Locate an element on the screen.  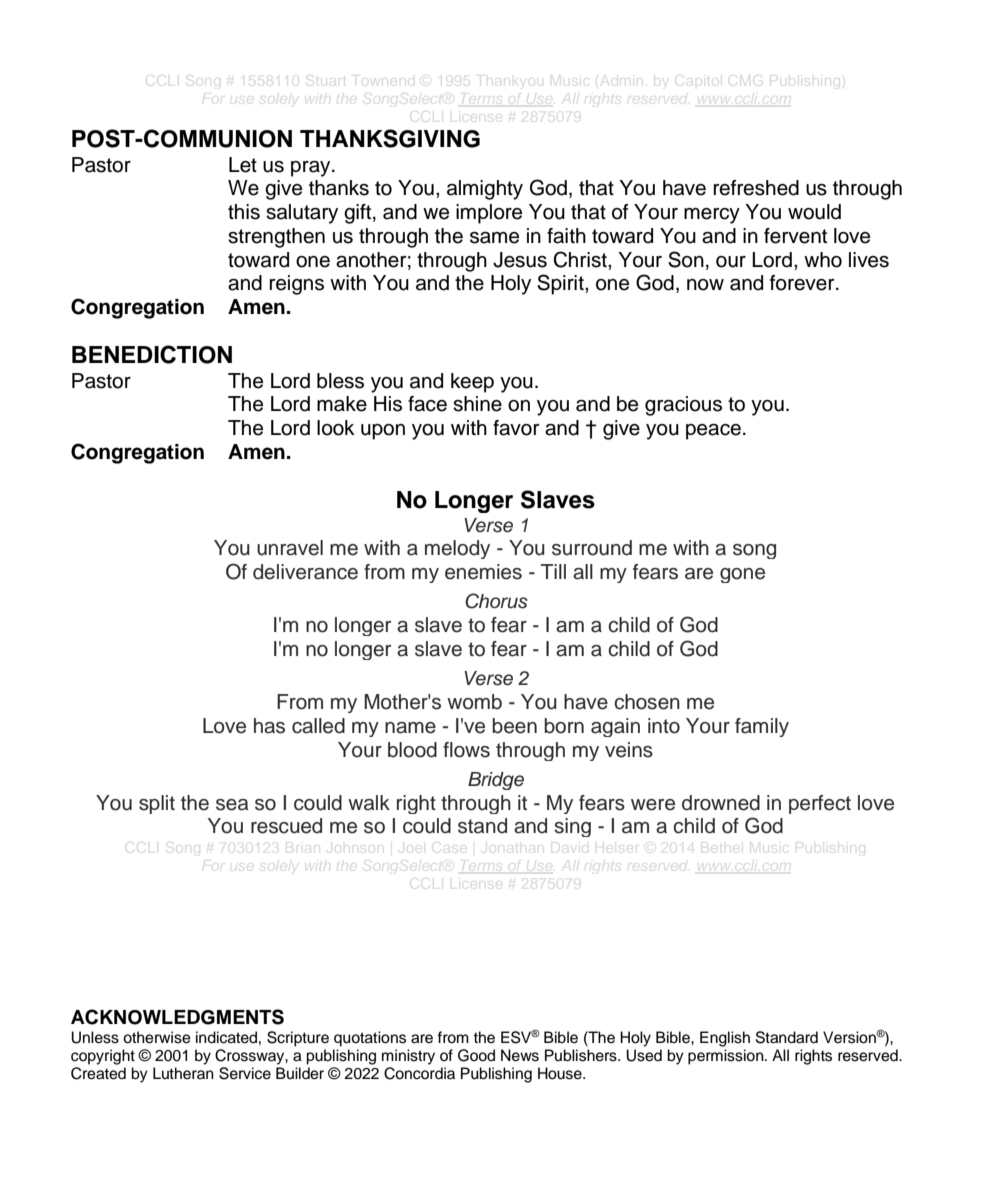
this is located at coordinates (244, 212).
